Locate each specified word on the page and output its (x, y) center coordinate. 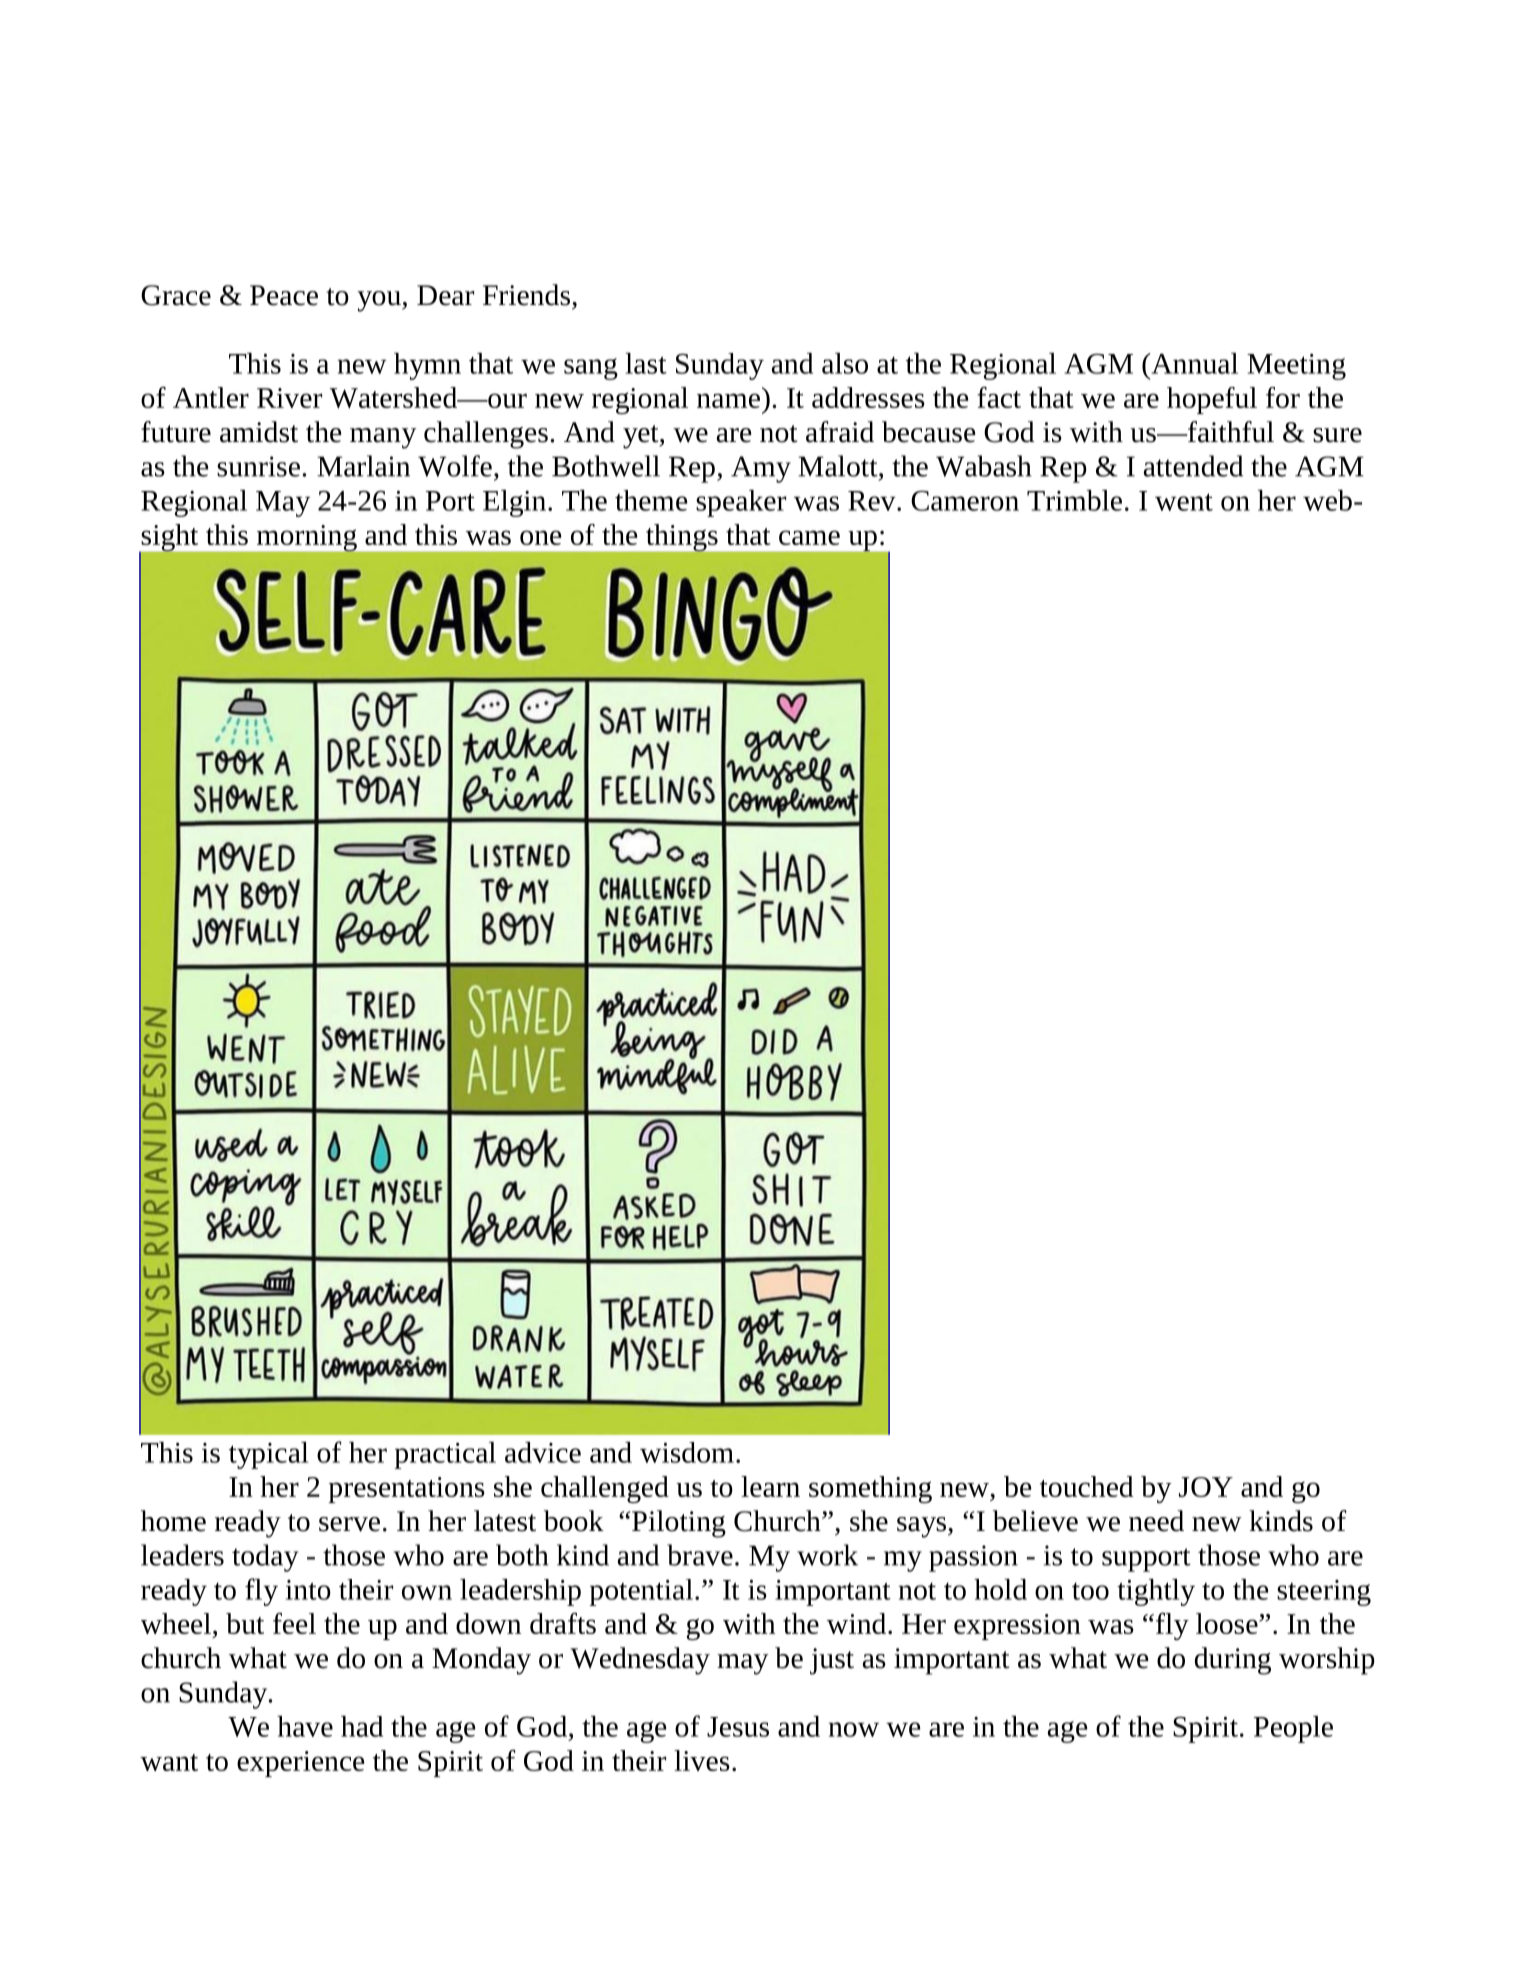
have (305, 1726)
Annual (1193, 363)
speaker (741, 503)
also (845, 363)
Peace (284, 295)
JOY (1206, 1487)
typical (269, 1455)
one (540, 537)
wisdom (687, 1452)
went (1184, 502)
